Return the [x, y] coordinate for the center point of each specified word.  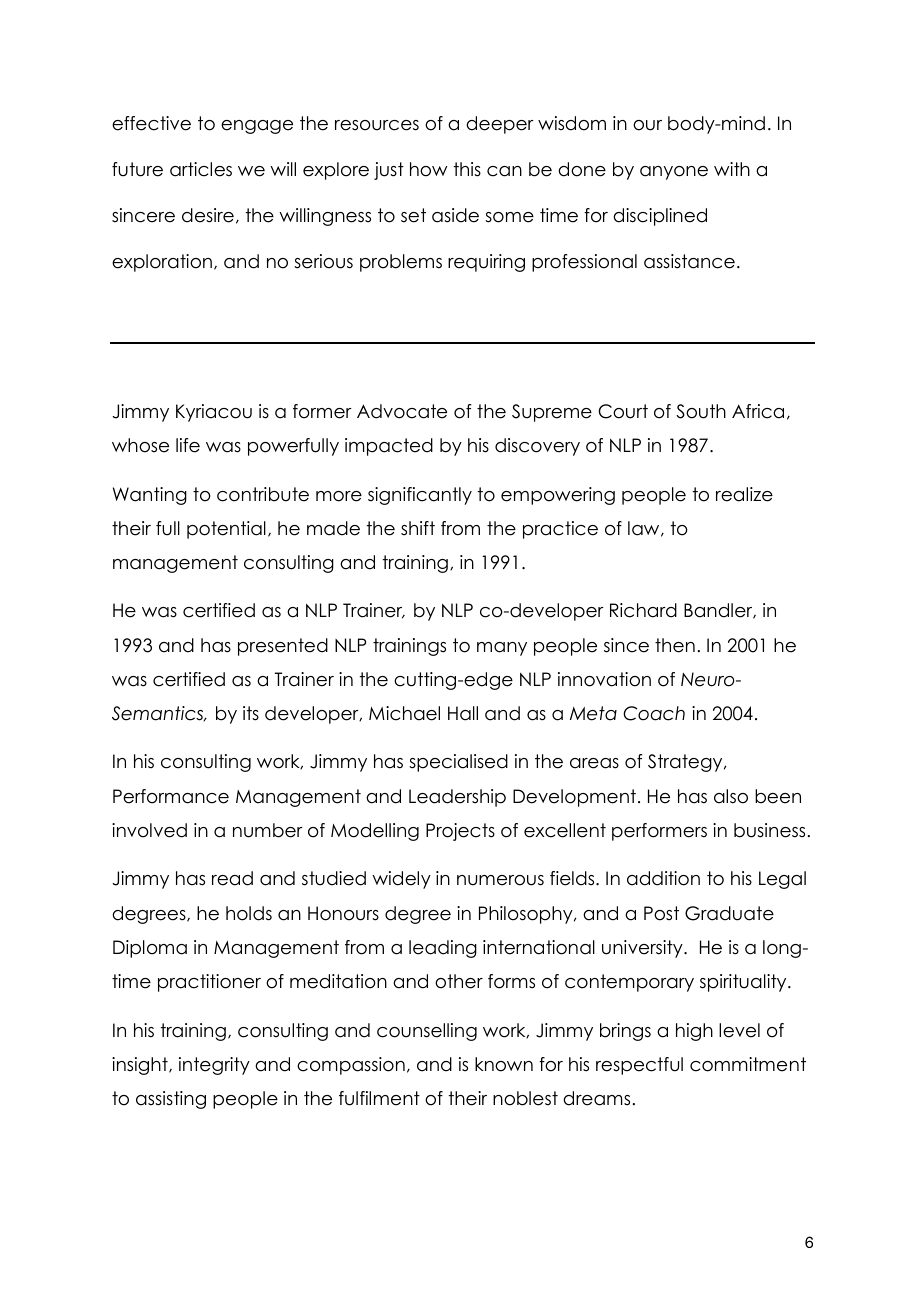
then [675, 645]
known [504, 1064]
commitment [748, 1064]
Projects [460, 832]
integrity [214, 1066]
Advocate [402, 411]
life [188, 445]
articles [201, 169]
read [232, 878]
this [467, 169]
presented [283, 647]
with [732, 169]
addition [663, 878]
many [502, 649]
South [701, 411]
